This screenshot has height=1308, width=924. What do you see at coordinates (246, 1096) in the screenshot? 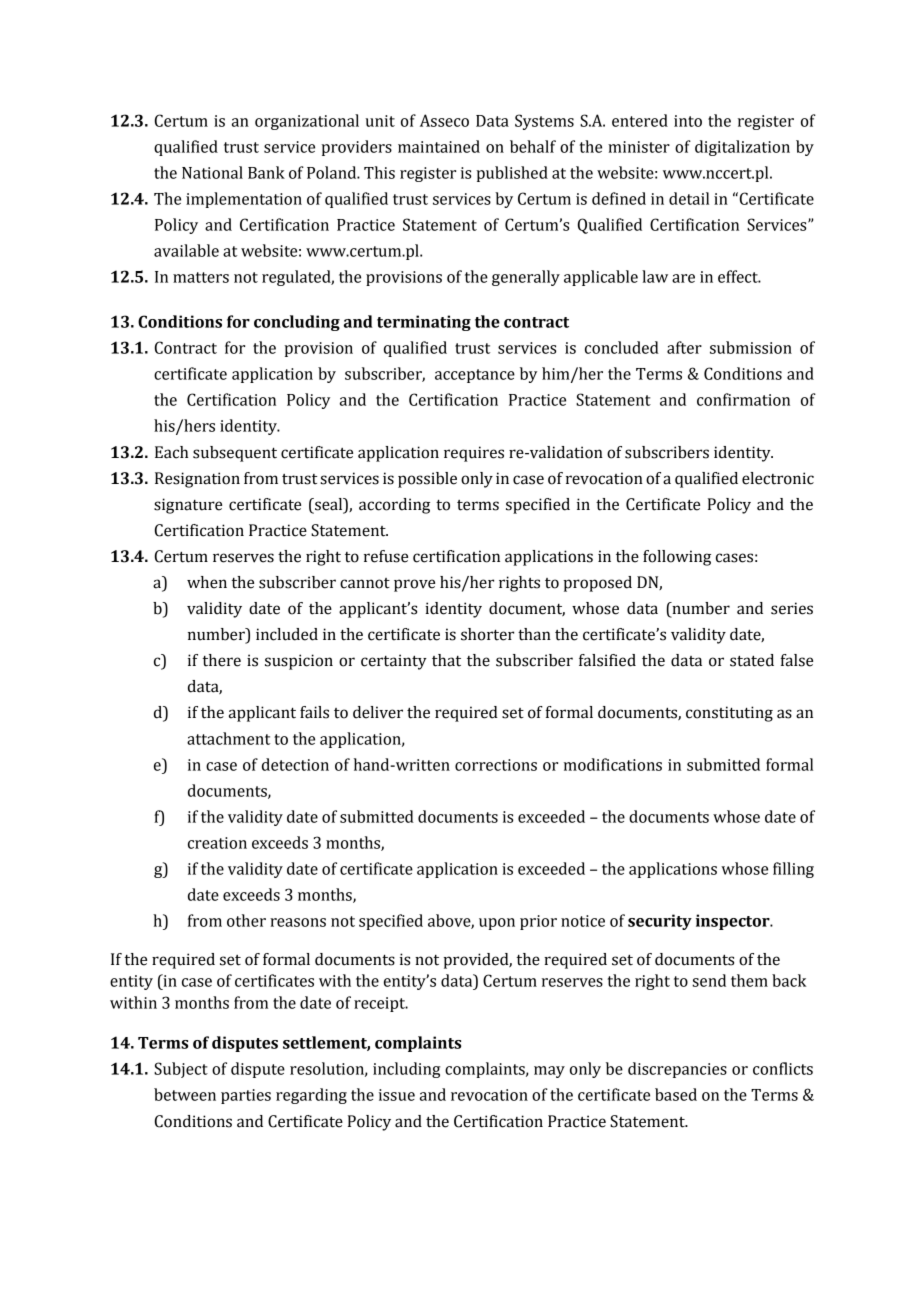
I see `parties` at bounding box center [246, 1096].
